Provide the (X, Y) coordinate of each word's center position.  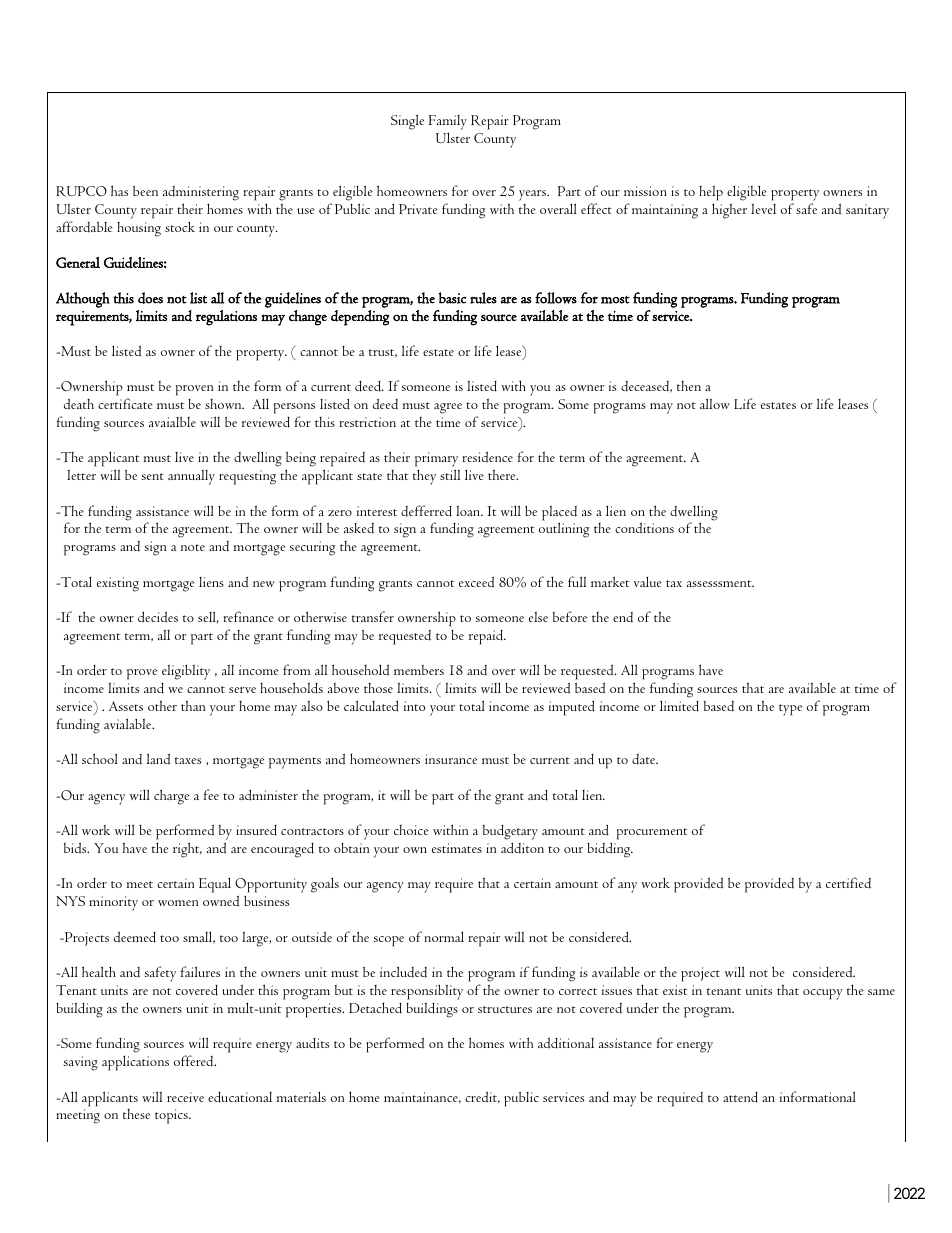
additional (566, 1043)
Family (448, 122)
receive (185, 1097)
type (790, 710)
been (145, 190)
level (763, 208)
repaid (487, 637)
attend (740, 1097)
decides (158, 617)
